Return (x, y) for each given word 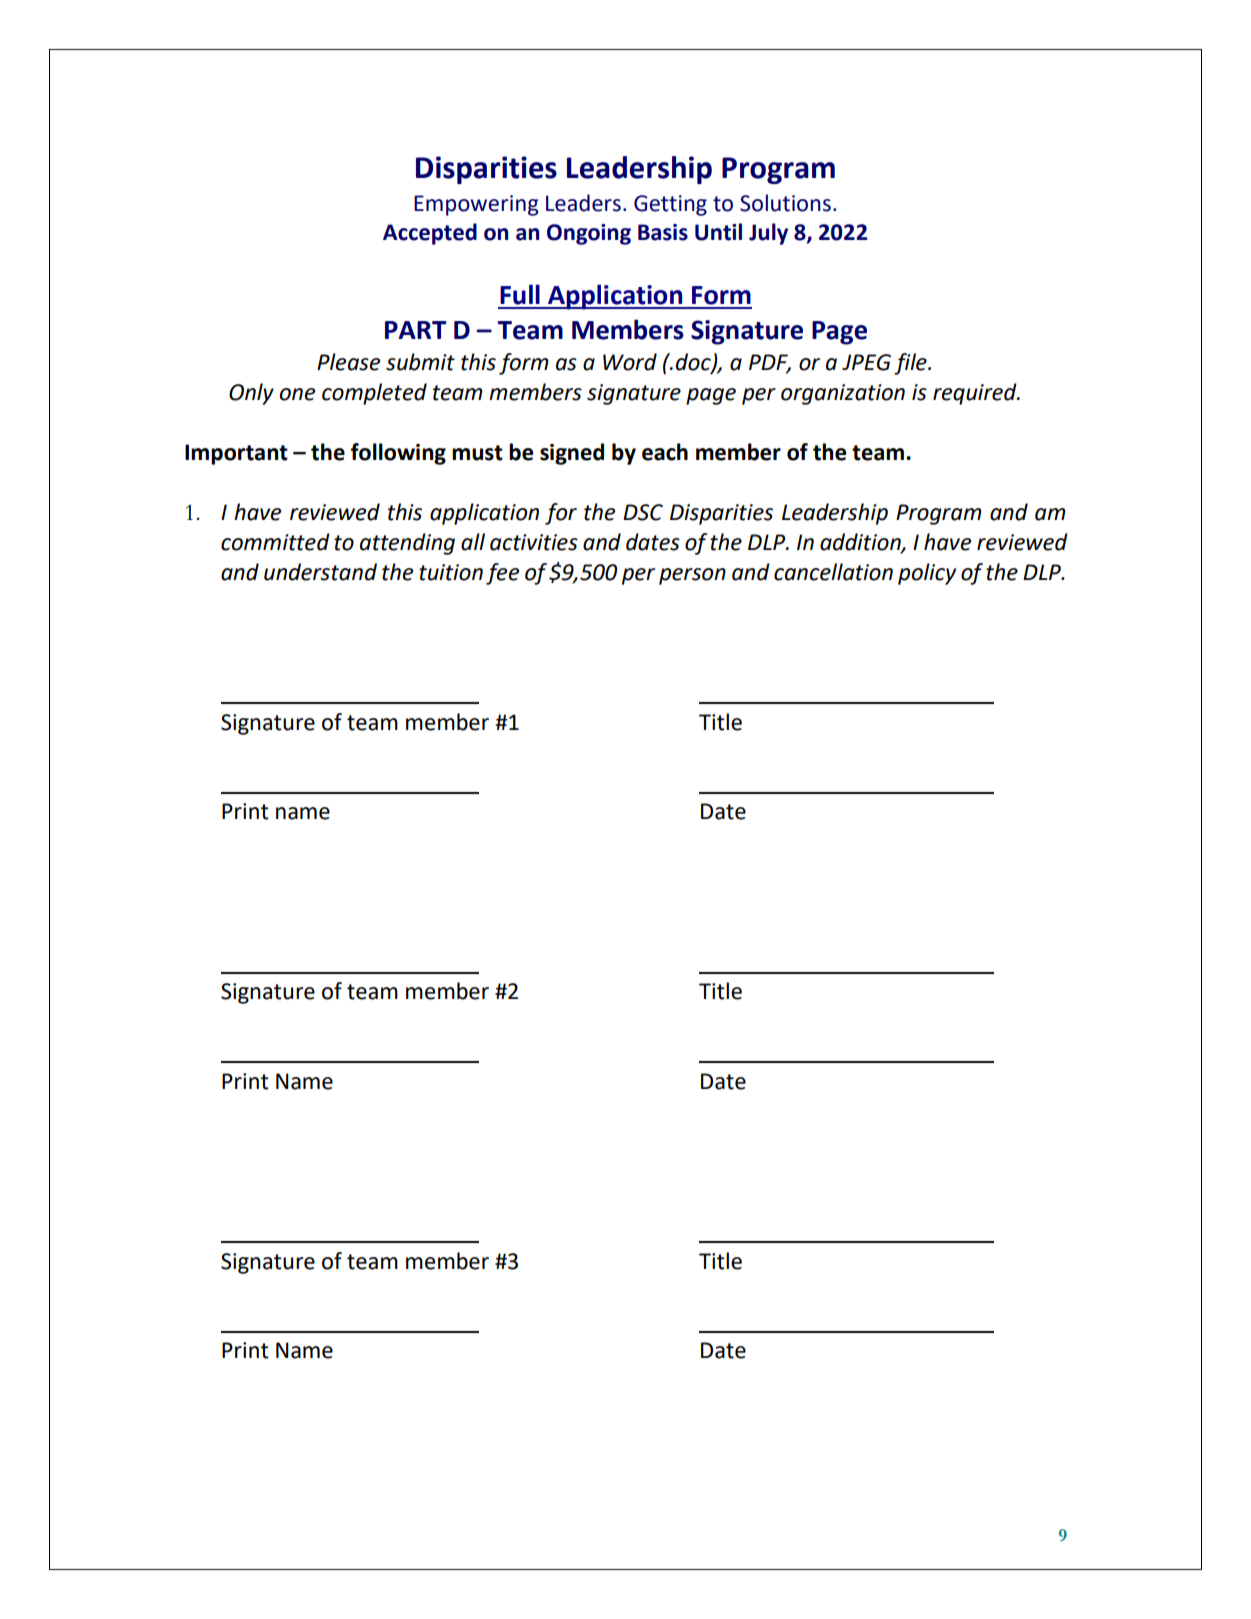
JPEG (866, 362)
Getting (670, 205)
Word (630, 362)
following (398, 454)
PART (415, 330)
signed (572, 454)
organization (843, 394)
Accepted (430, 234)
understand (320, 572)
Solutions (785, 203)
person (692, 576)
